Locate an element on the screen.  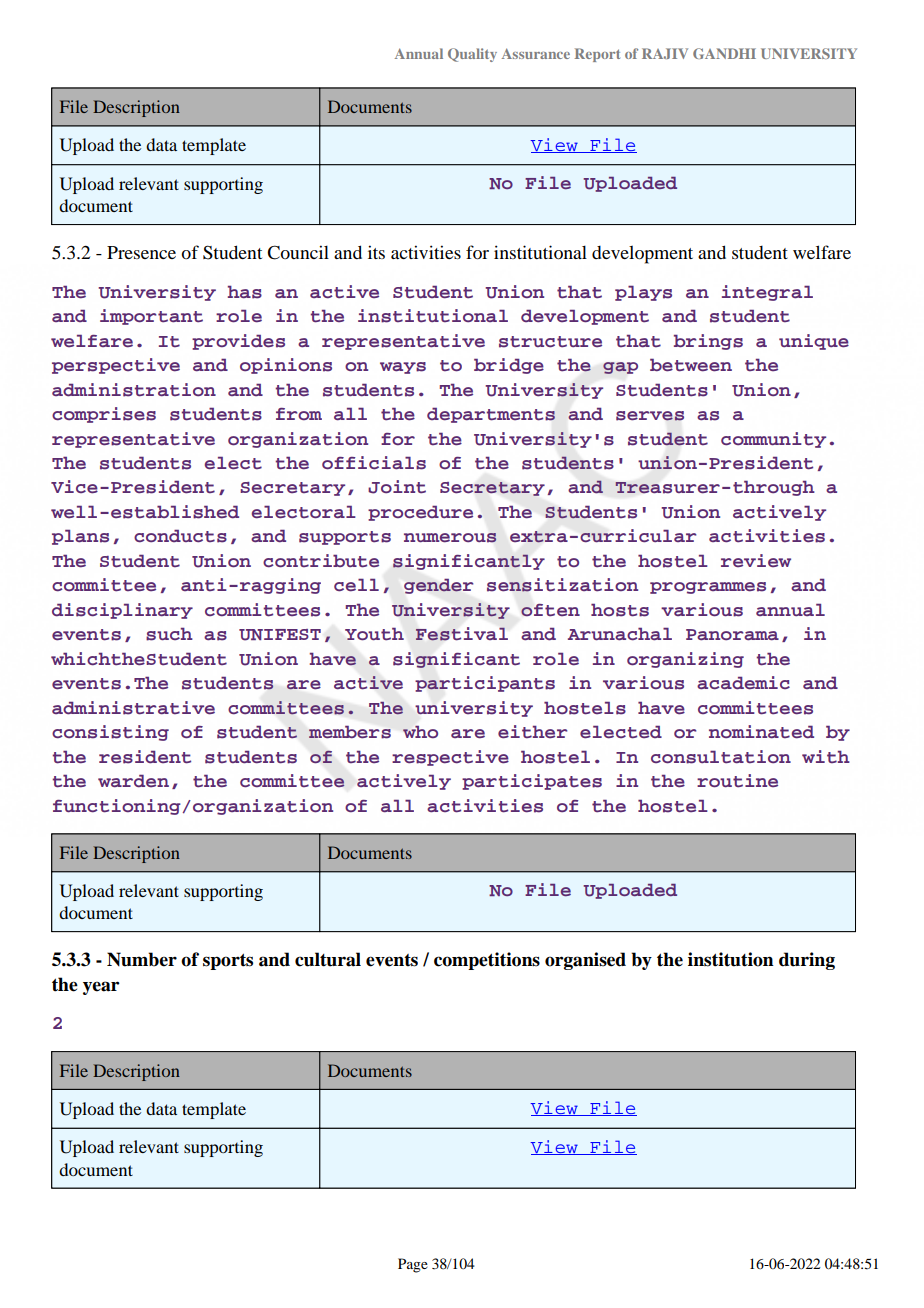
during is located at coordinates (807, 961).
